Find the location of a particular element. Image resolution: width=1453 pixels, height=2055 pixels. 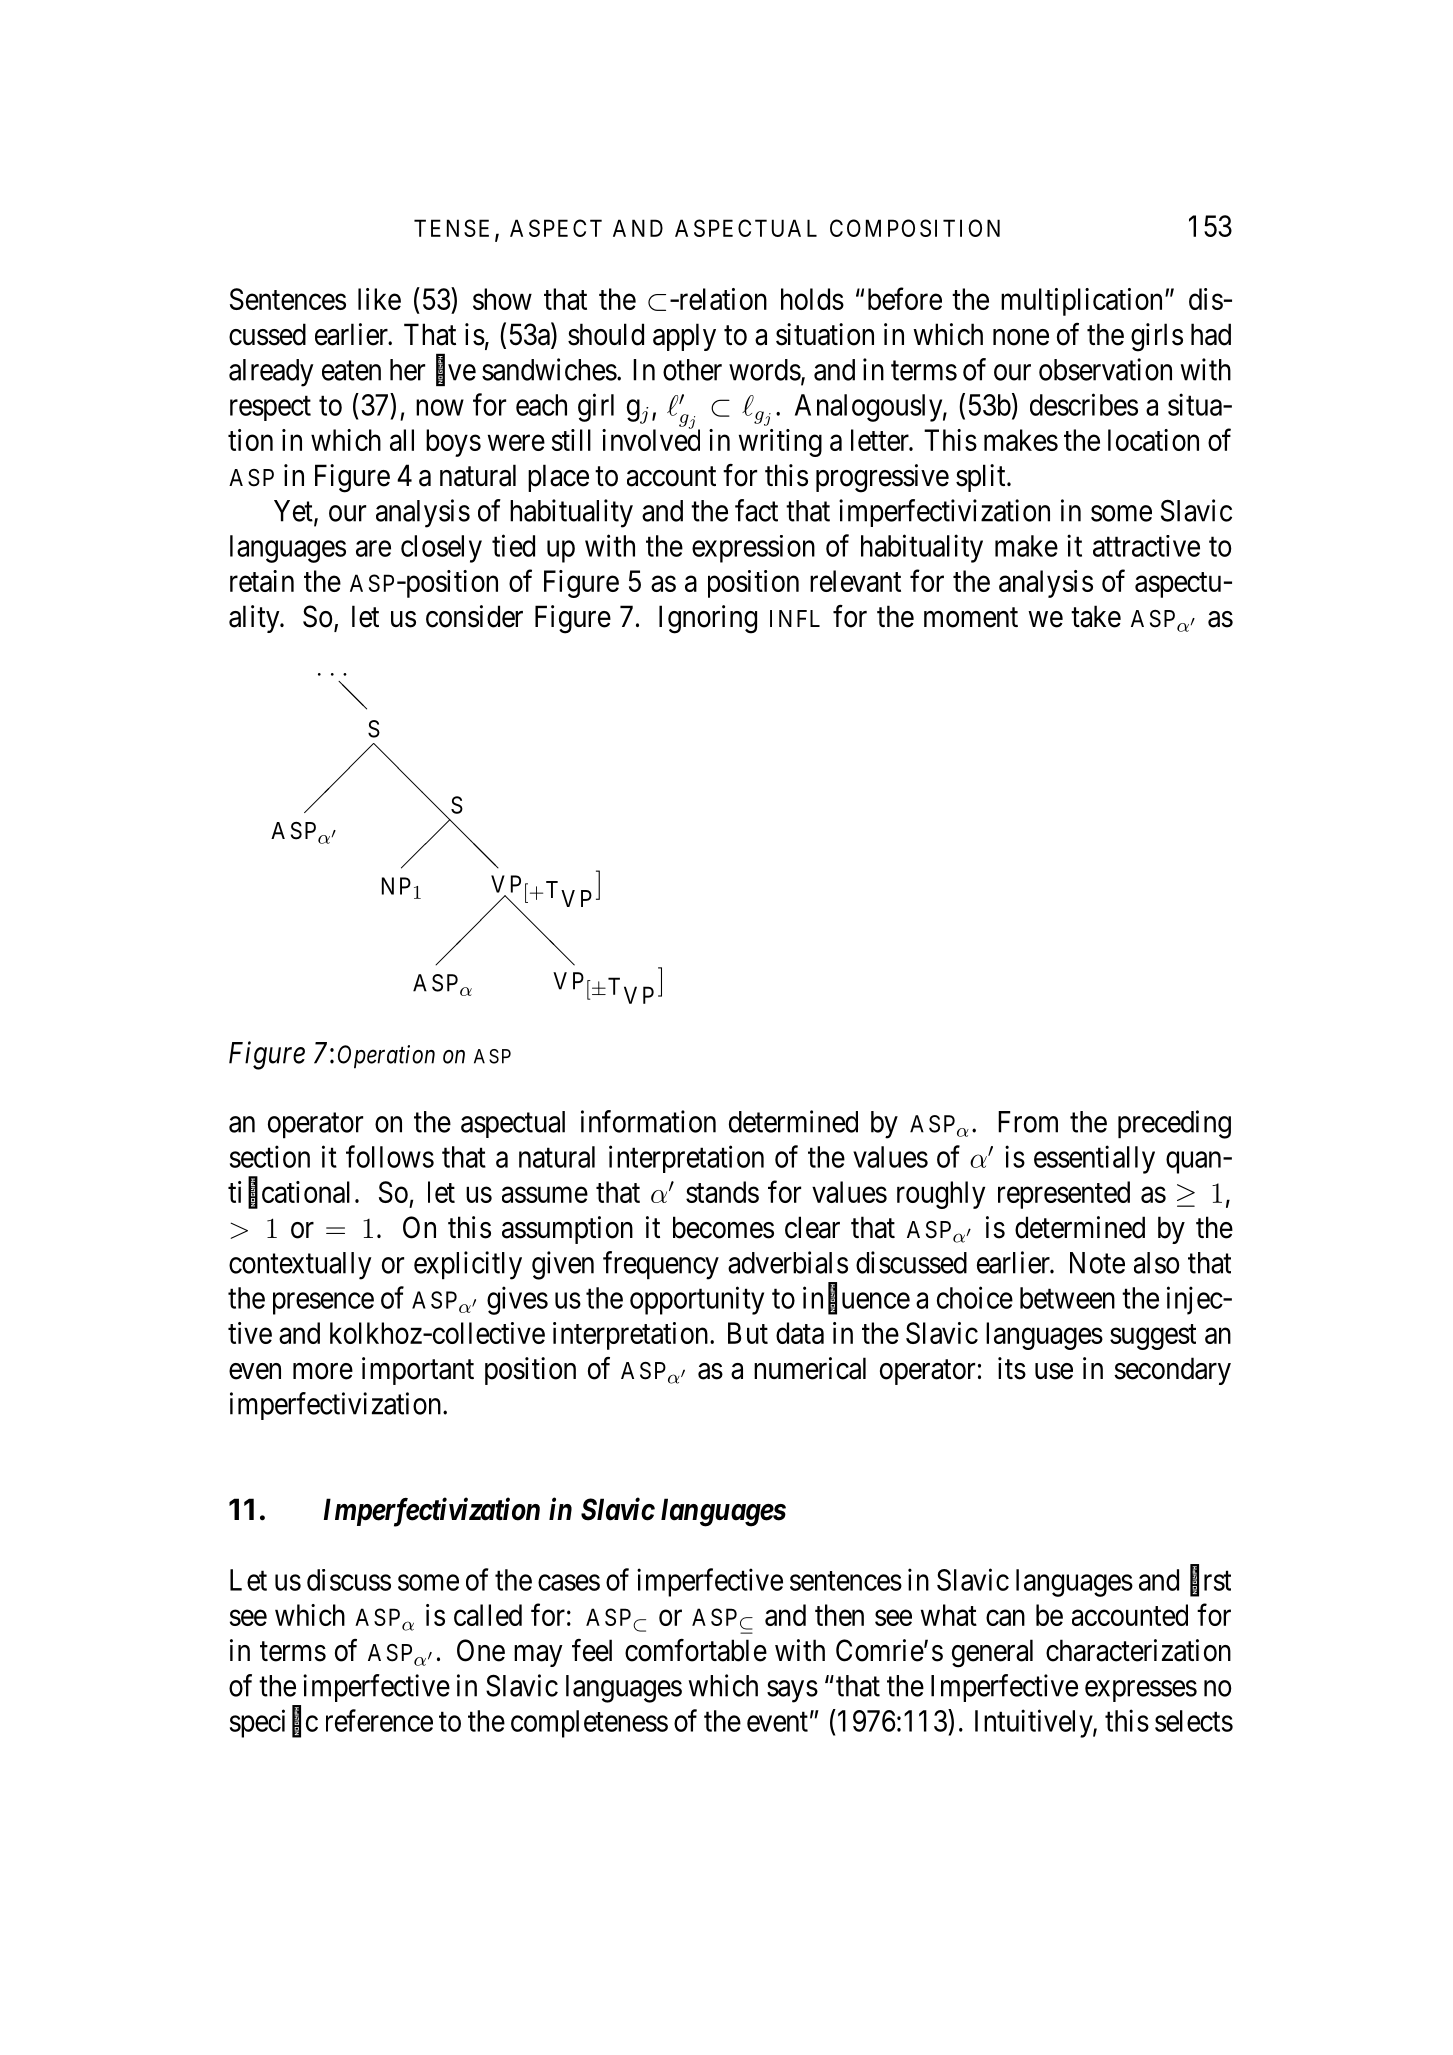

use is located at coordinates (1054, 1371).
